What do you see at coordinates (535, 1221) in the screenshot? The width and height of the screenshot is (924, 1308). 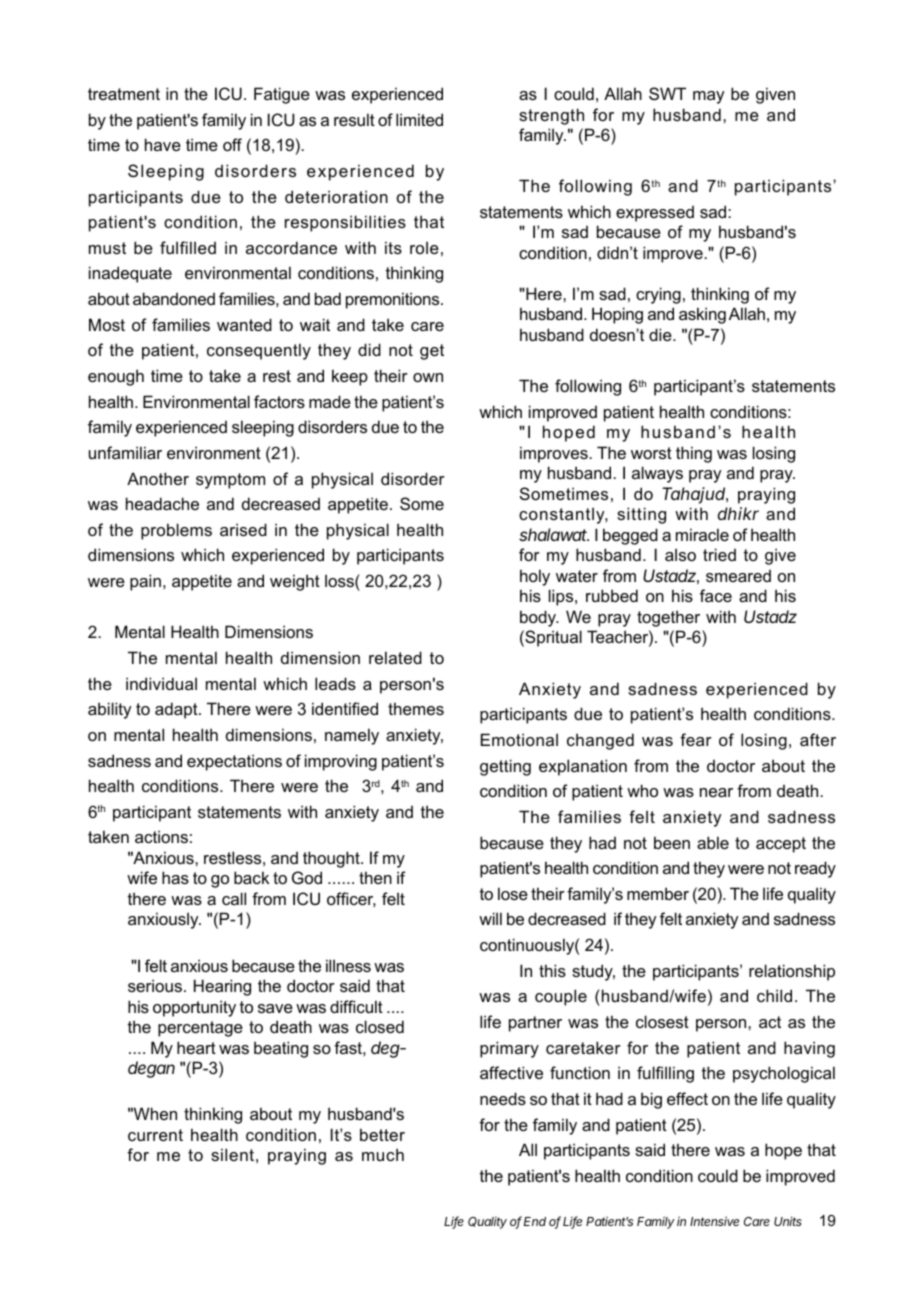 I see `End` at bounding box center [535, 1221].
